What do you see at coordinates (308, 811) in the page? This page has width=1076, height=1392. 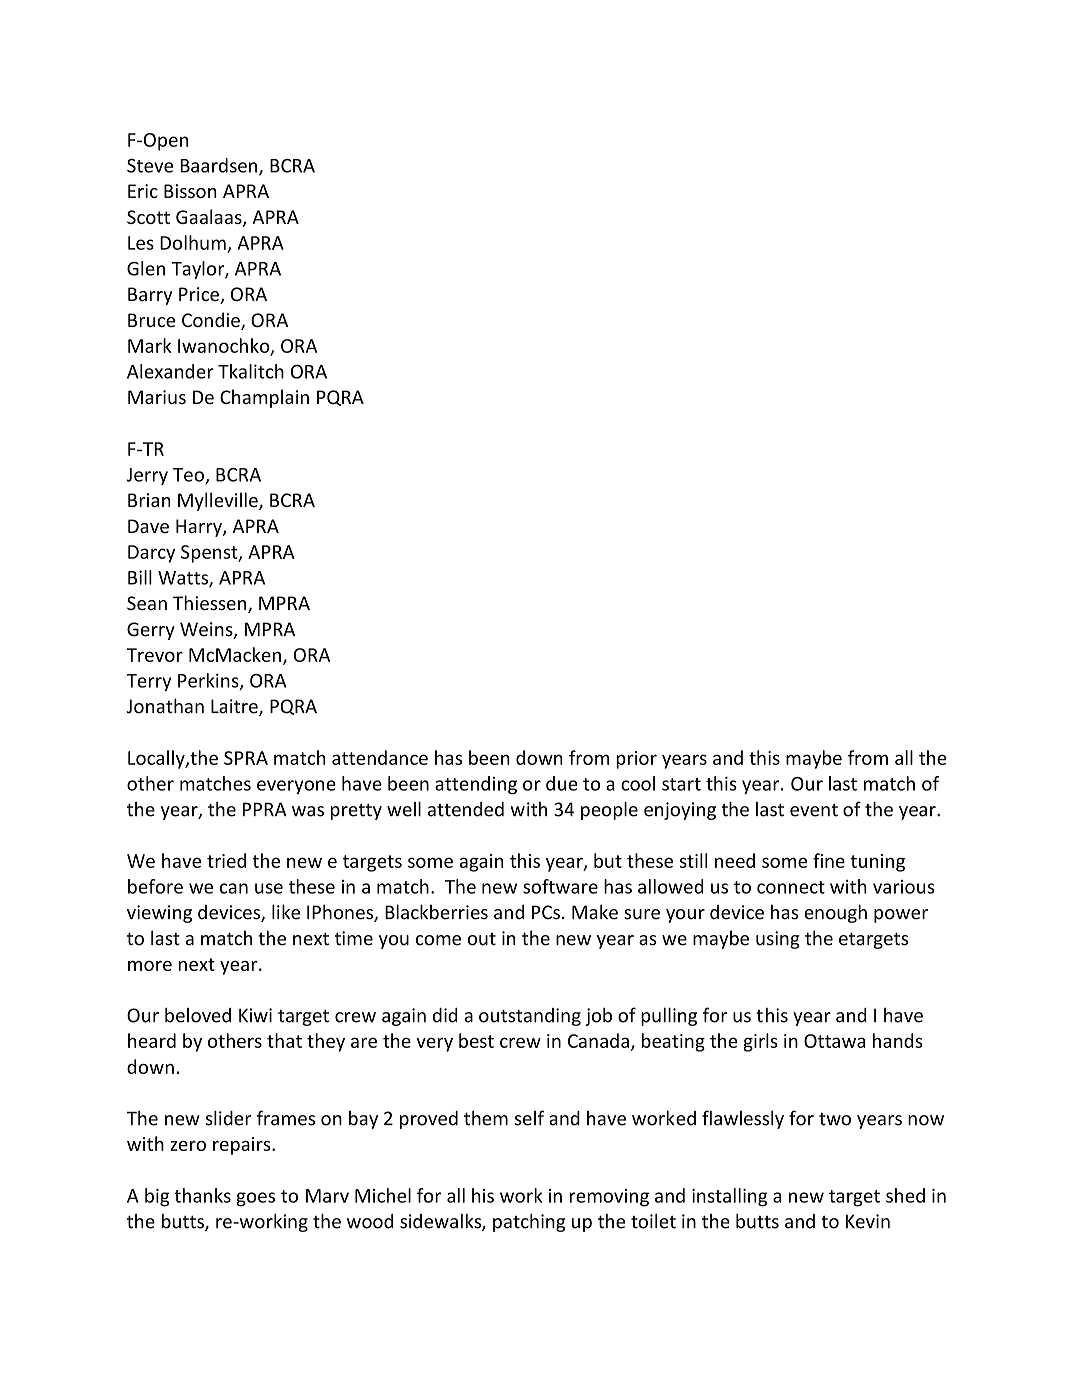 I see `was` at bounding box center [308, 811].
